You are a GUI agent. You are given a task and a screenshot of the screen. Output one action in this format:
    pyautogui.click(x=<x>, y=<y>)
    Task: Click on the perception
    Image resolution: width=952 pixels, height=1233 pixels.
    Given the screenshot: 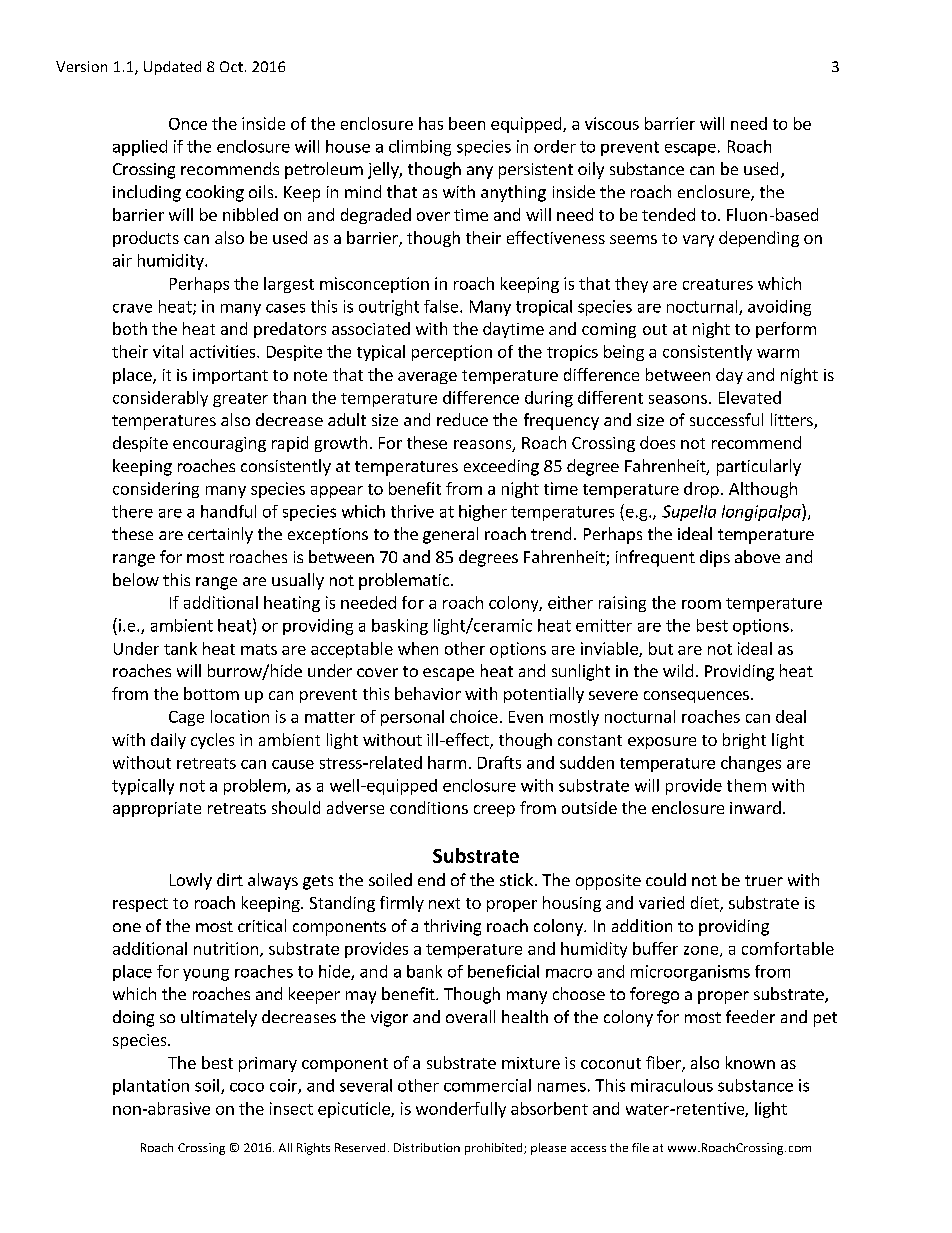 What is the action you would take?
    pyautogui.click(x=452, y=353)
